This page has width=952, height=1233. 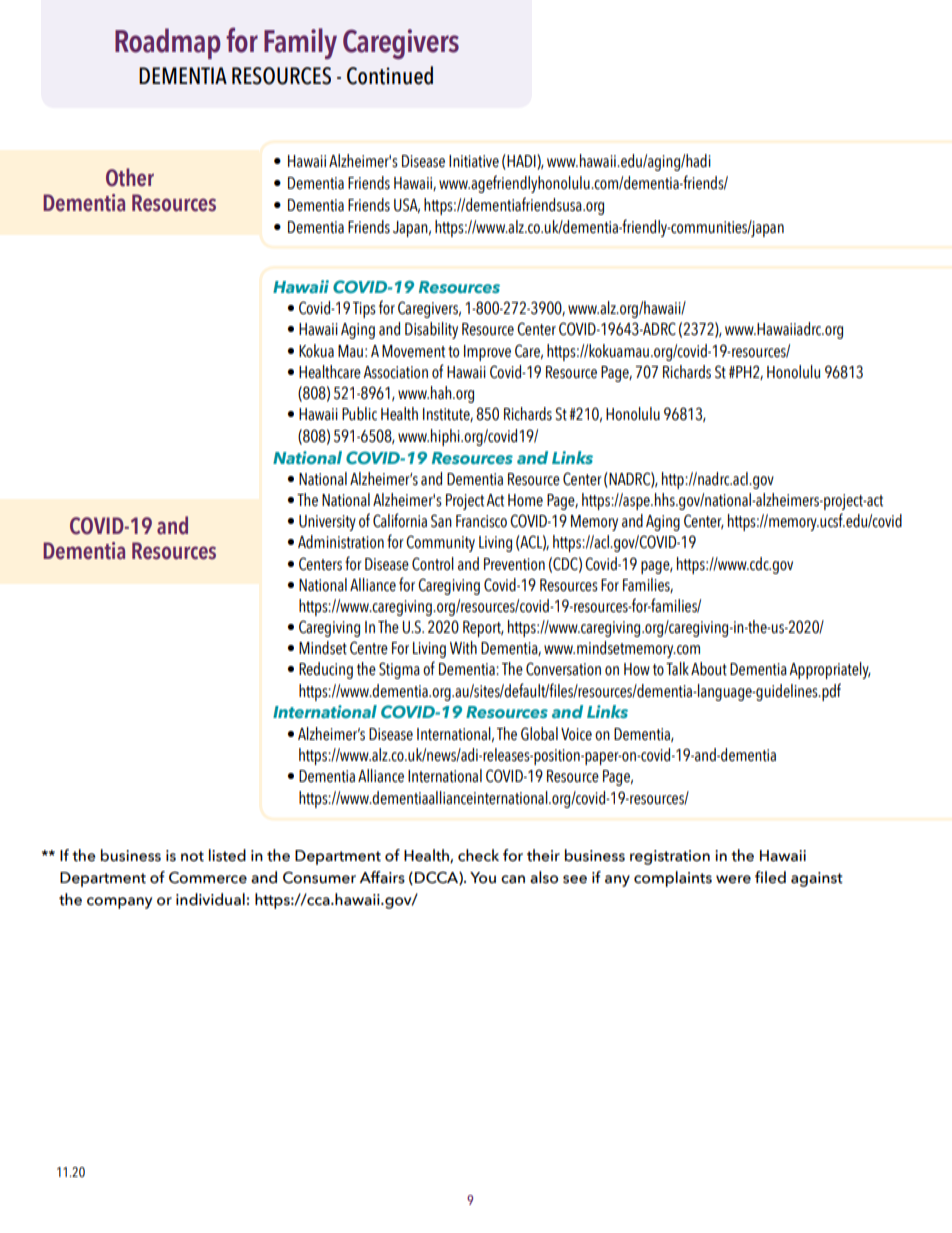 What do you see at coordinates (525, 500) in the page?
I see `Home` at bounding box center [525, 500].
